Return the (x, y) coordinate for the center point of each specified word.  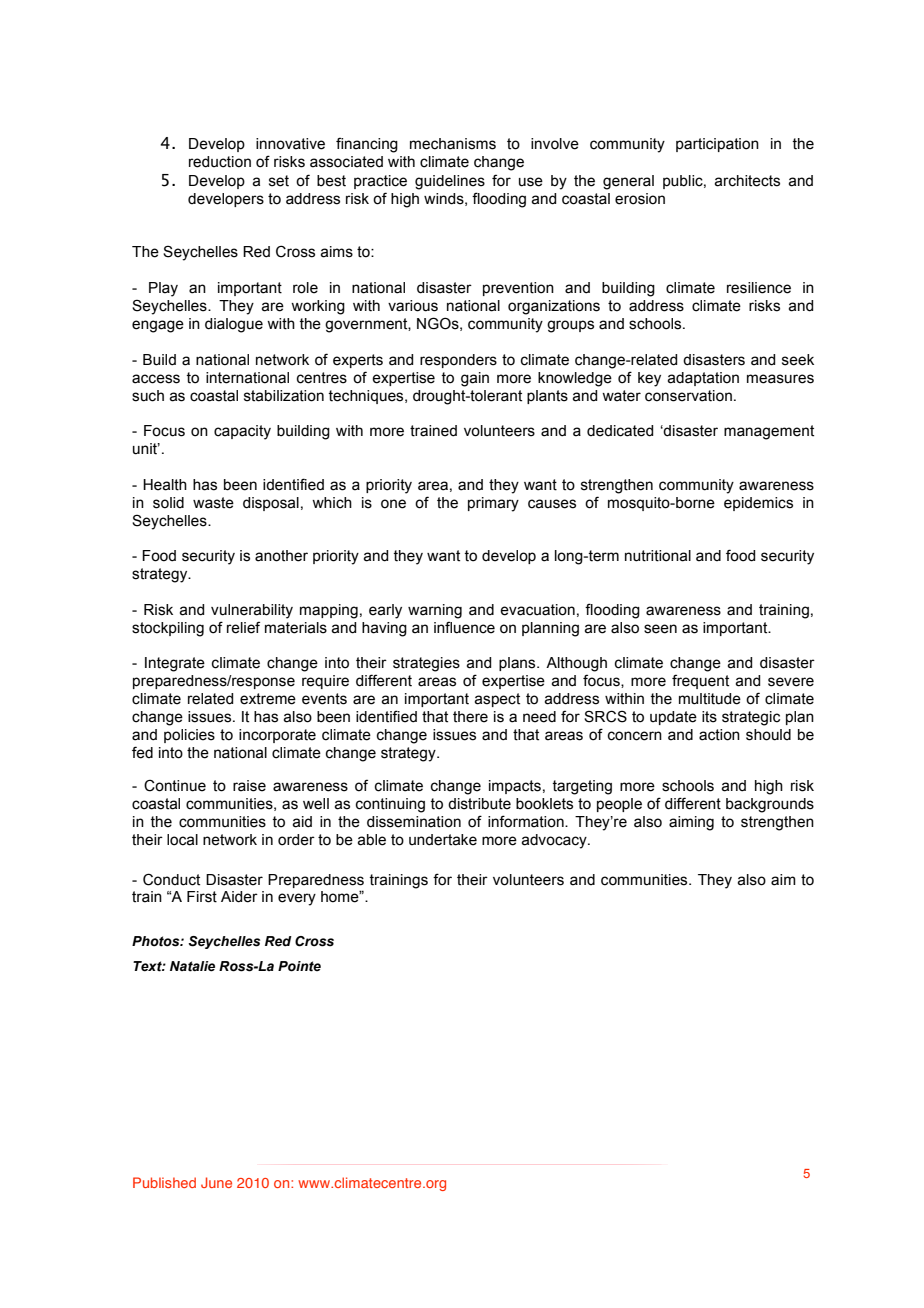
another (281, 556)
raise (249, 786)
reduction (220, 162)
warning (435, 611)
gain (475, 379)
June (216, 1182)
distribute (479, 804)
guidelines (450, 182)
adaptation (703, 379)
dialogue (234, 325)
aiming (691, 823)
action (719, 735)
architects (747, 181)
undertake (443, 840)
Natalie (192, 966)
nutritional (658, 556)
